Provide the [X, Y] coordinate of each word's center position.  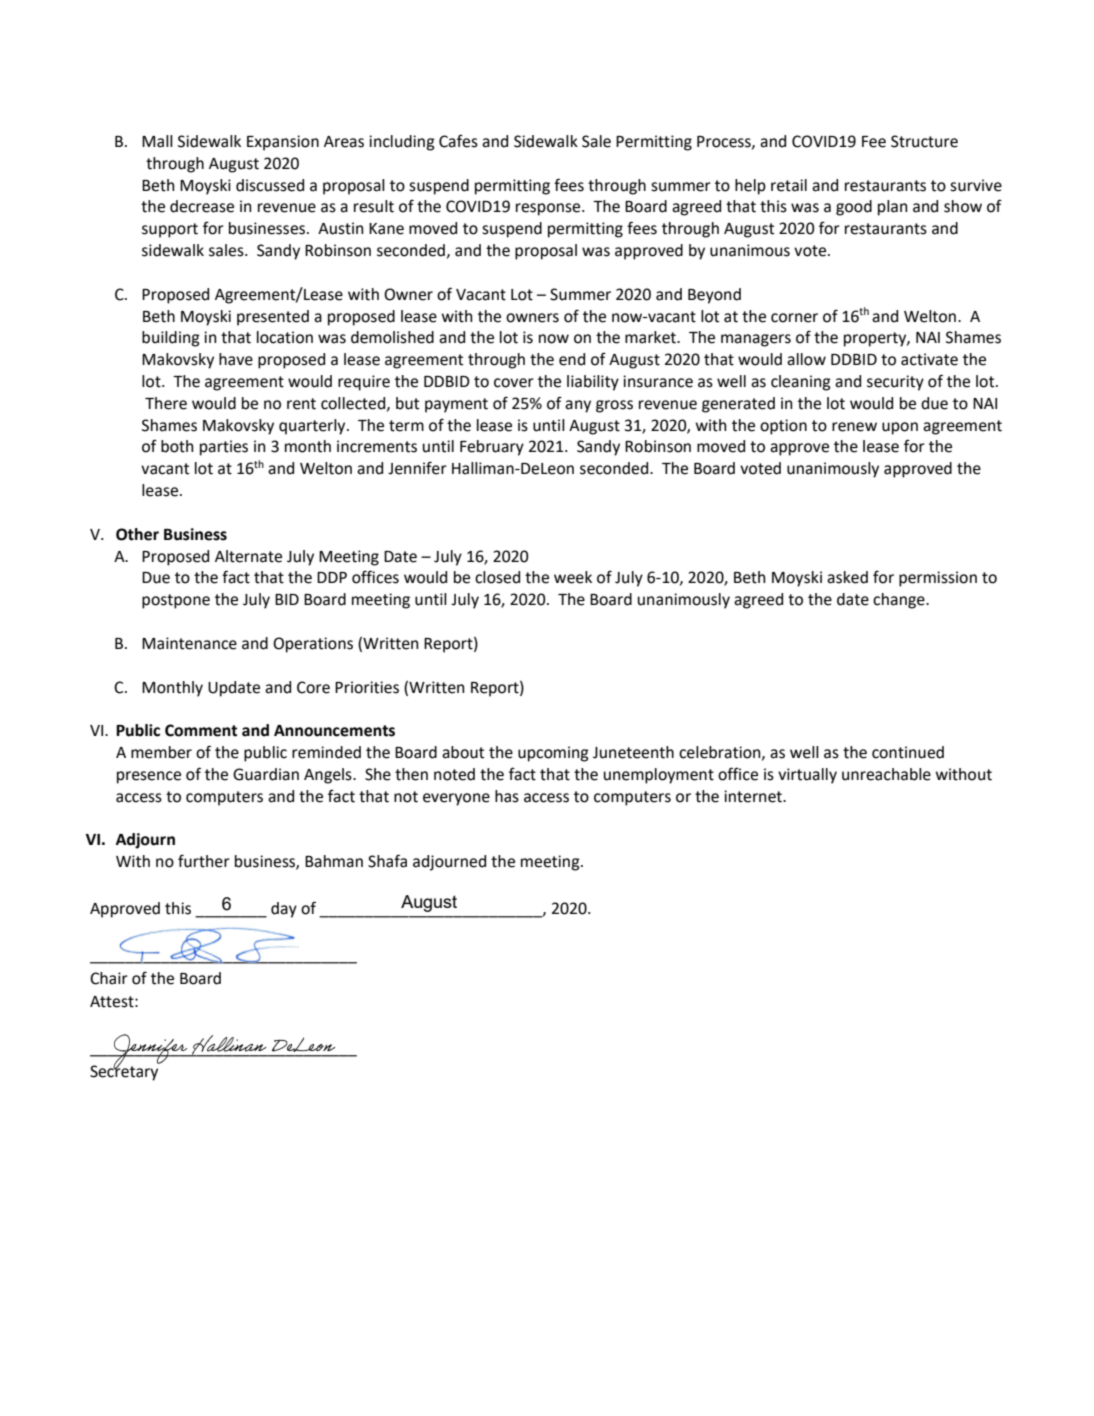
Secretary [125, 1072]
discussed [270, 185]
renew [854, 427]
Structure [924, 141]
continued [908, 752]
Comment [201, 730]
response [549, 209]
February [492, 448]
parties [224, 448]
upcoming [553, 754]
